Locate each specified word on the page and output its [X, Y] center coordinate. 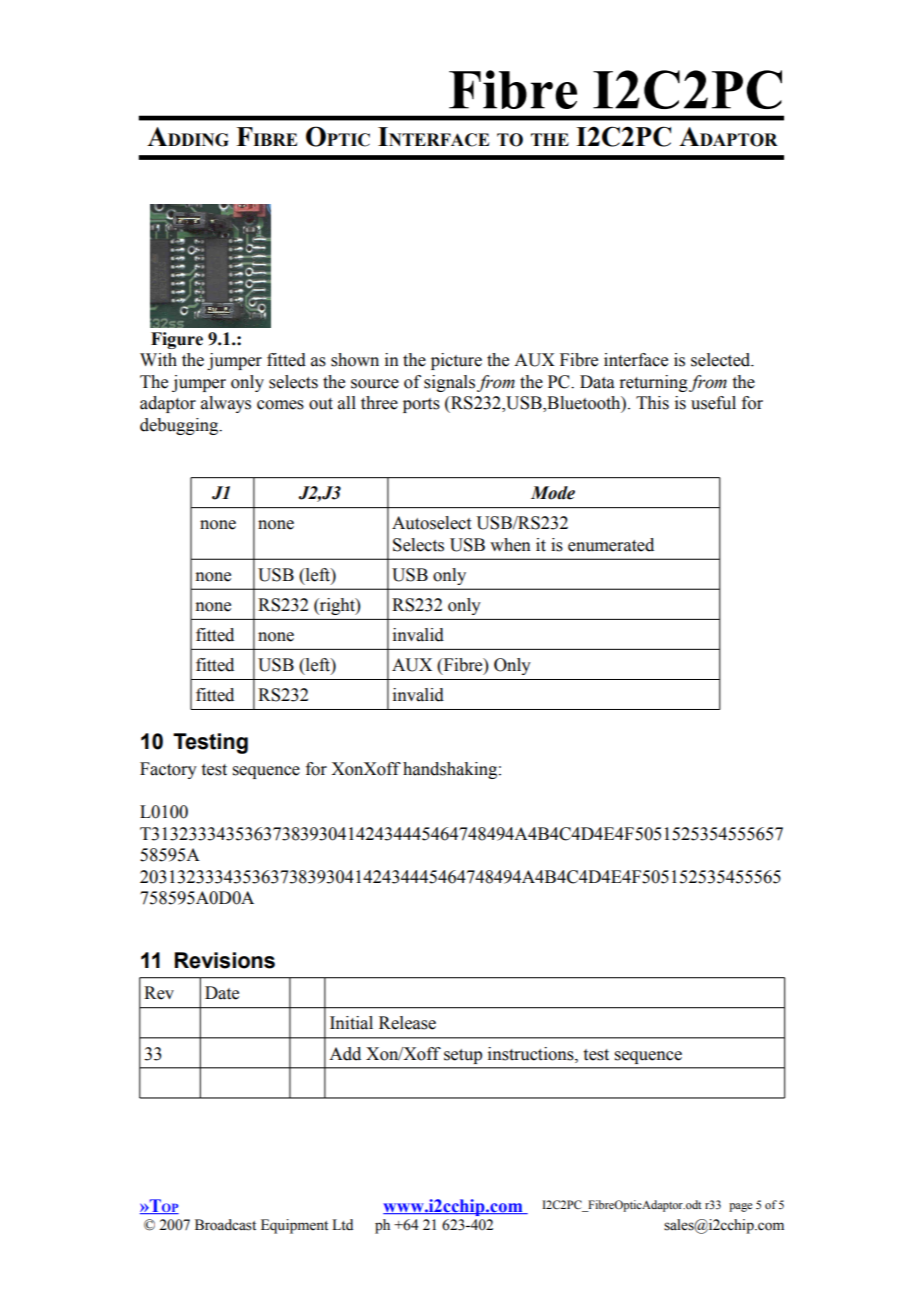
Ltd [342, 1224]
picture [456, 361]
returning [653, 383]
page [740, 1207]
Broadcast [225, 1225]
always [226, 404]
